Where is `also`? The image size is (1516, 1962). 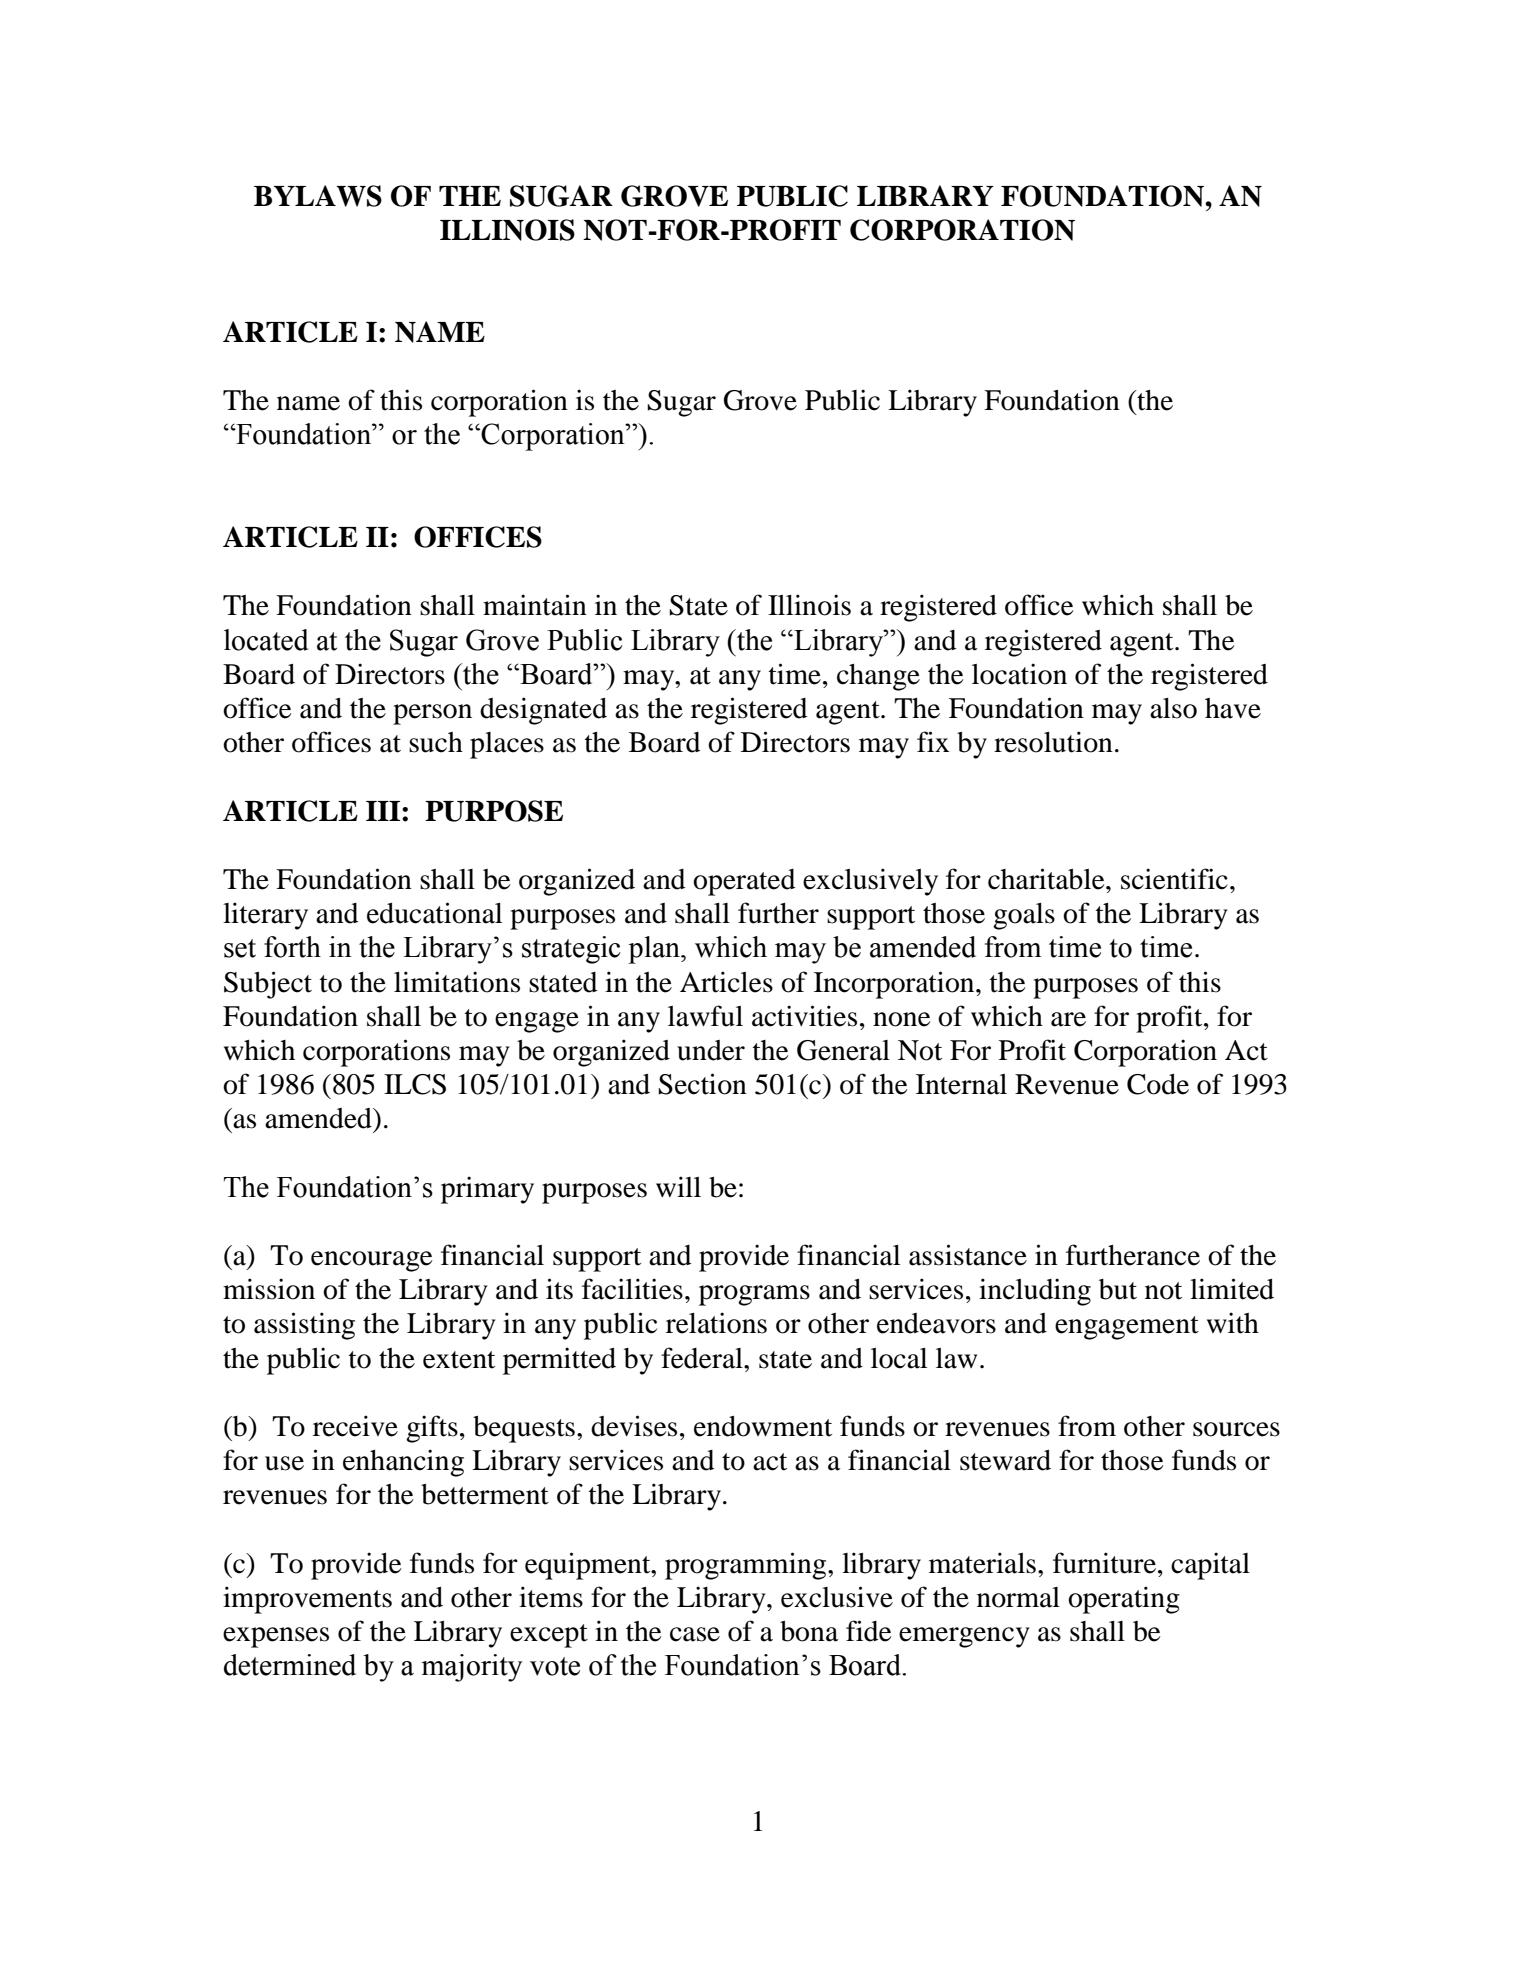 also is located at coordinates (1173, 708).
